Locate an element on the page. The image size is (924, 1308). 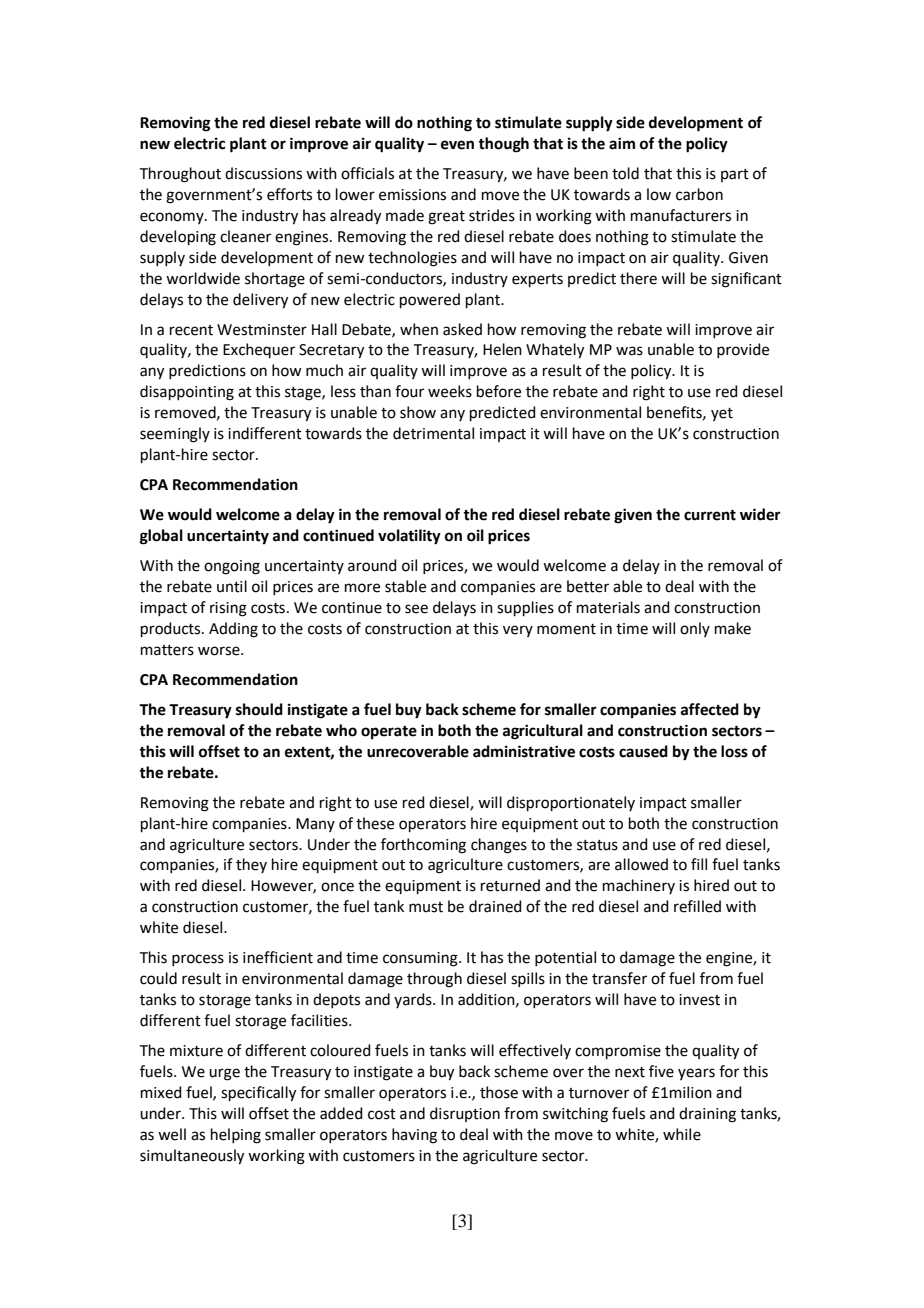
weeks is located at coordinates (450, 391).
